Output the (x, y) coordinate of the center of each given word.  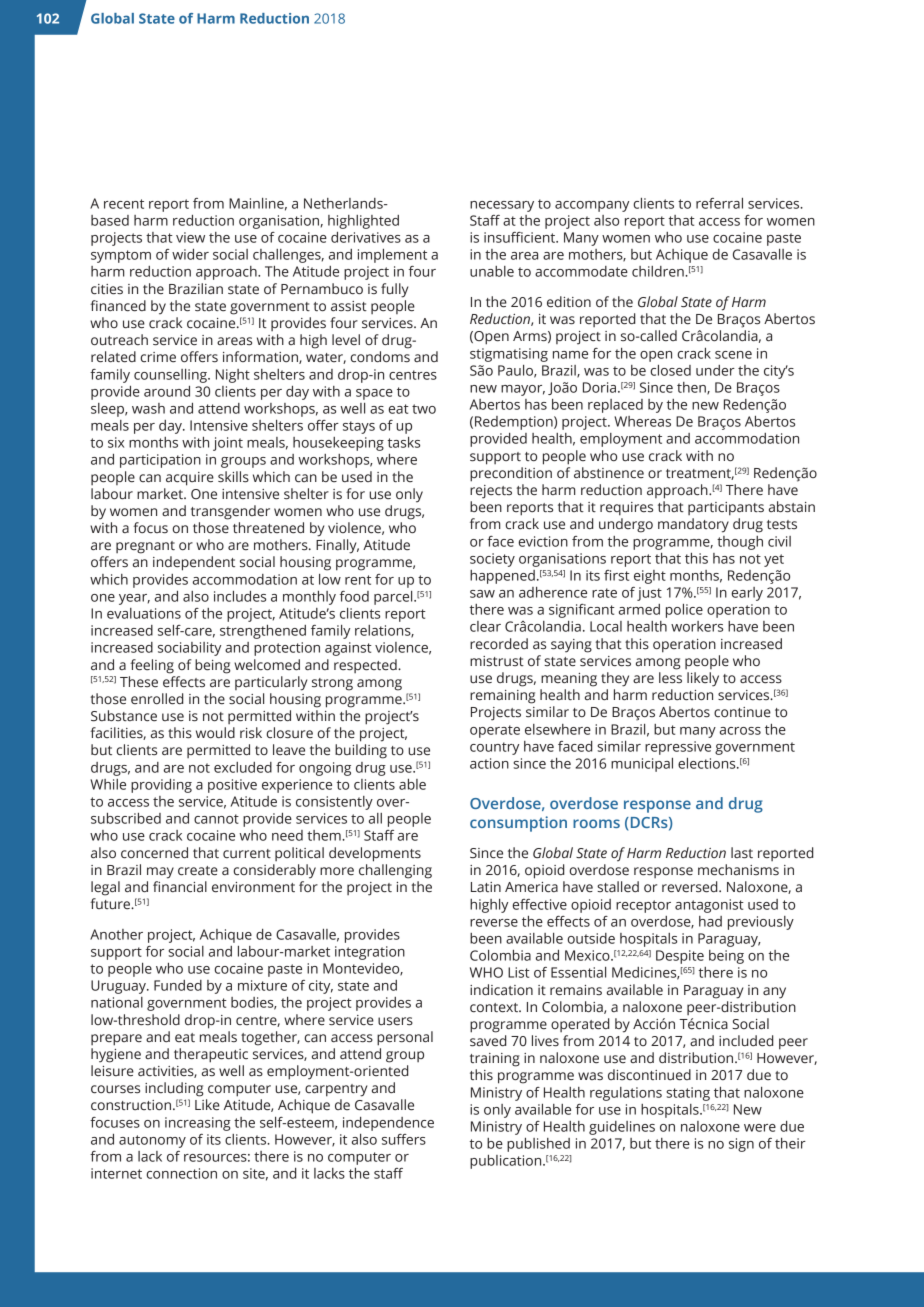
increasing (198, 1124)
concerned (154, 853)
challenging (395, 871)
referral (719, 203)
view (190, 237)
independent (194, 563)
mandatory (693, 525)
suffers (404, 1139)
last (742, 853)
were (760, 1128)
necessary (502, 206)
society (492, 560)
